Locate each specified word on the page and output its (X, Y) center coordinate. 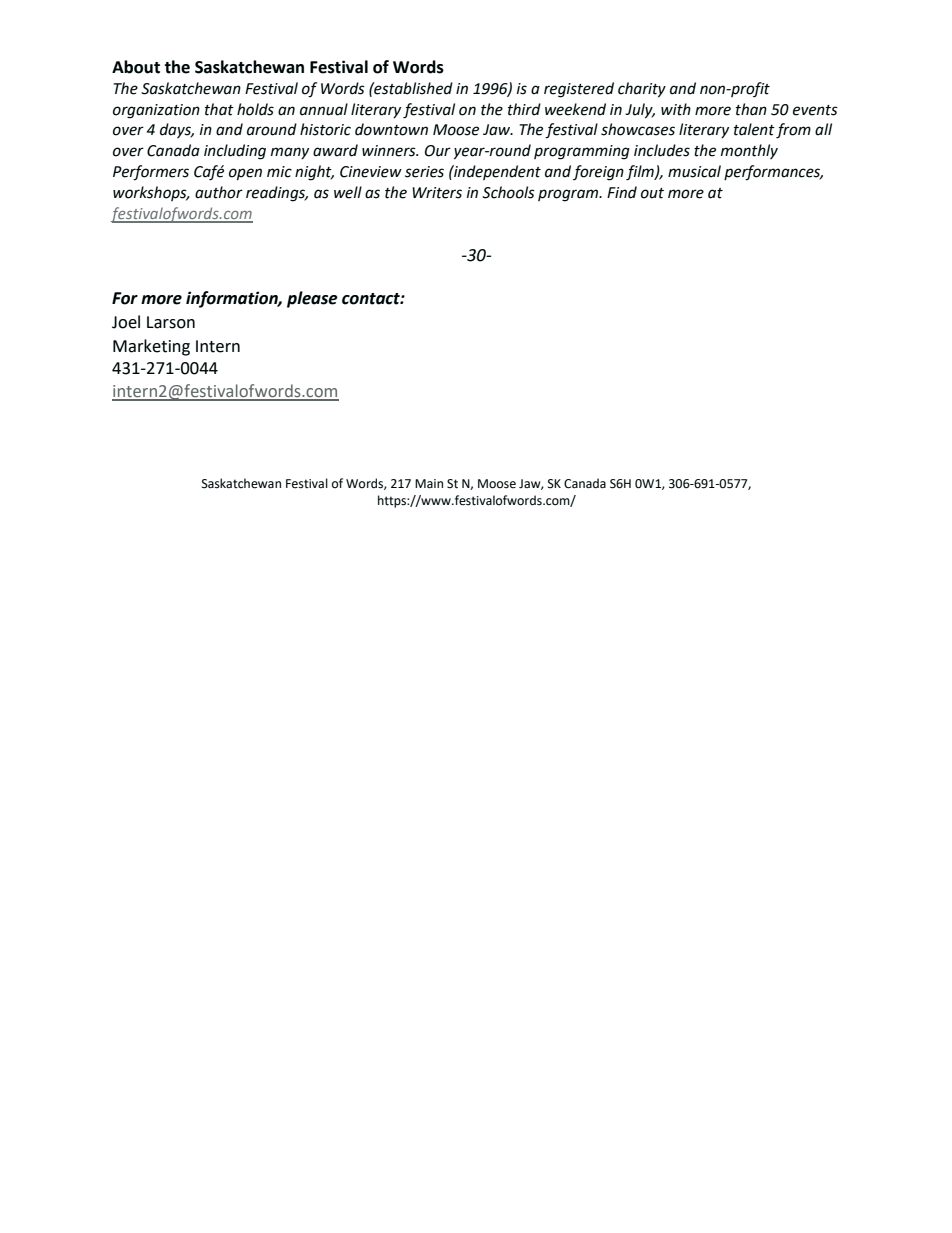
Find (622, 192)
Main (429, 484)
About (136, 67)
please (312, 299)
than (751, 109)
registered (579, 90)
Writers (437, 193)
